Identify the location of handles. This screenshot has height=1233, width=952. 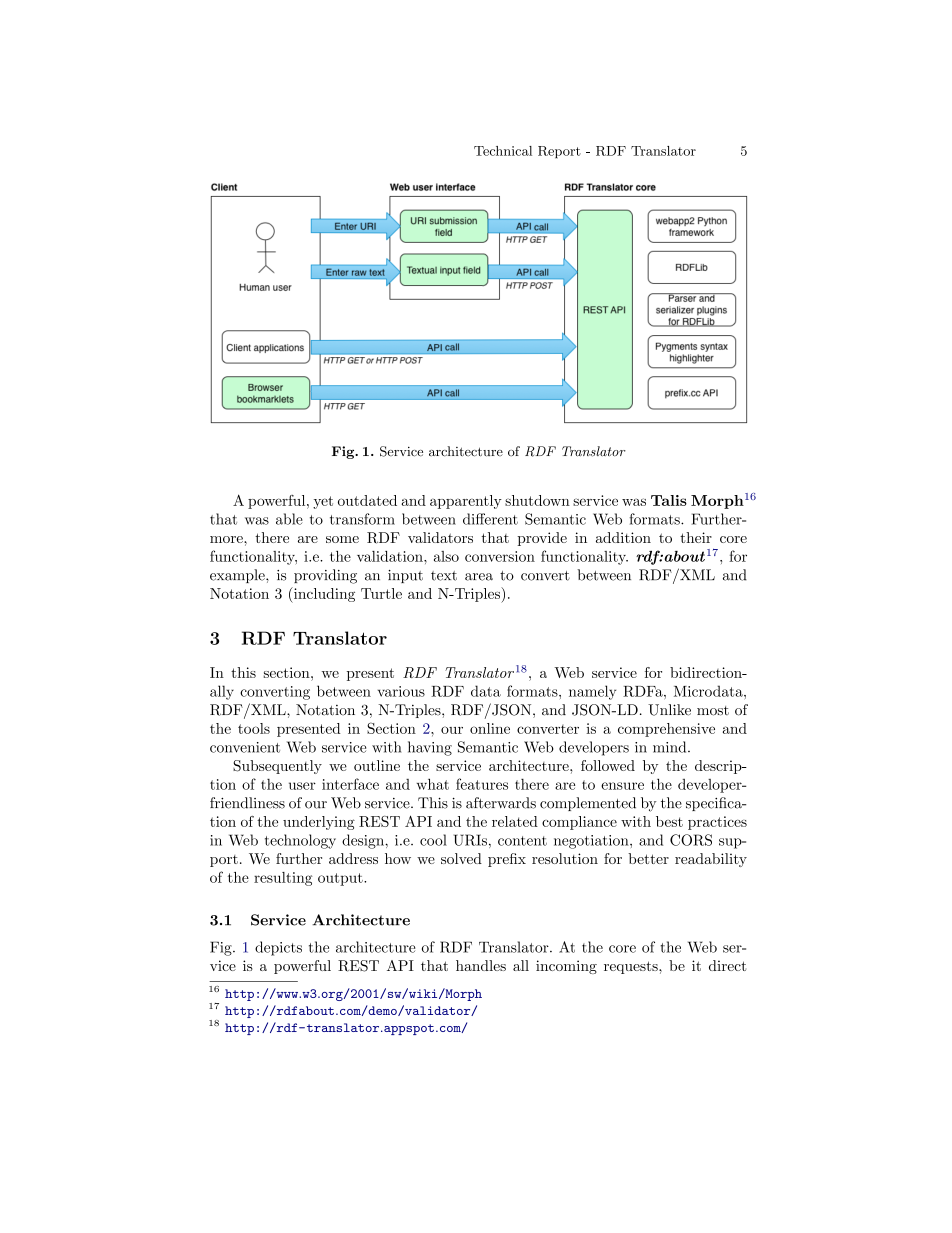
(481, 965).
